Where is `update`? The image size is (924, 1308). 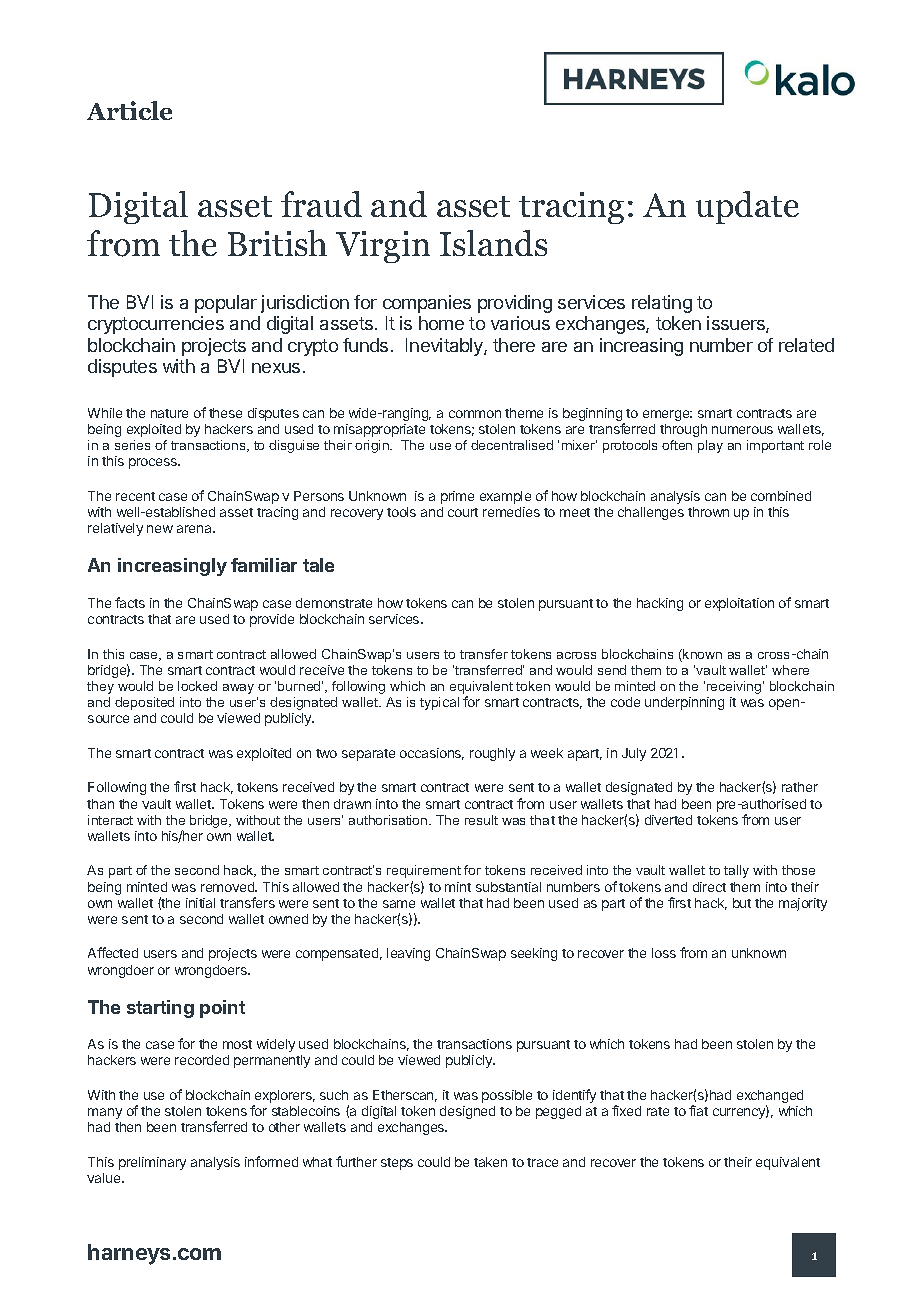 update is located at coordinates (747, 207).
